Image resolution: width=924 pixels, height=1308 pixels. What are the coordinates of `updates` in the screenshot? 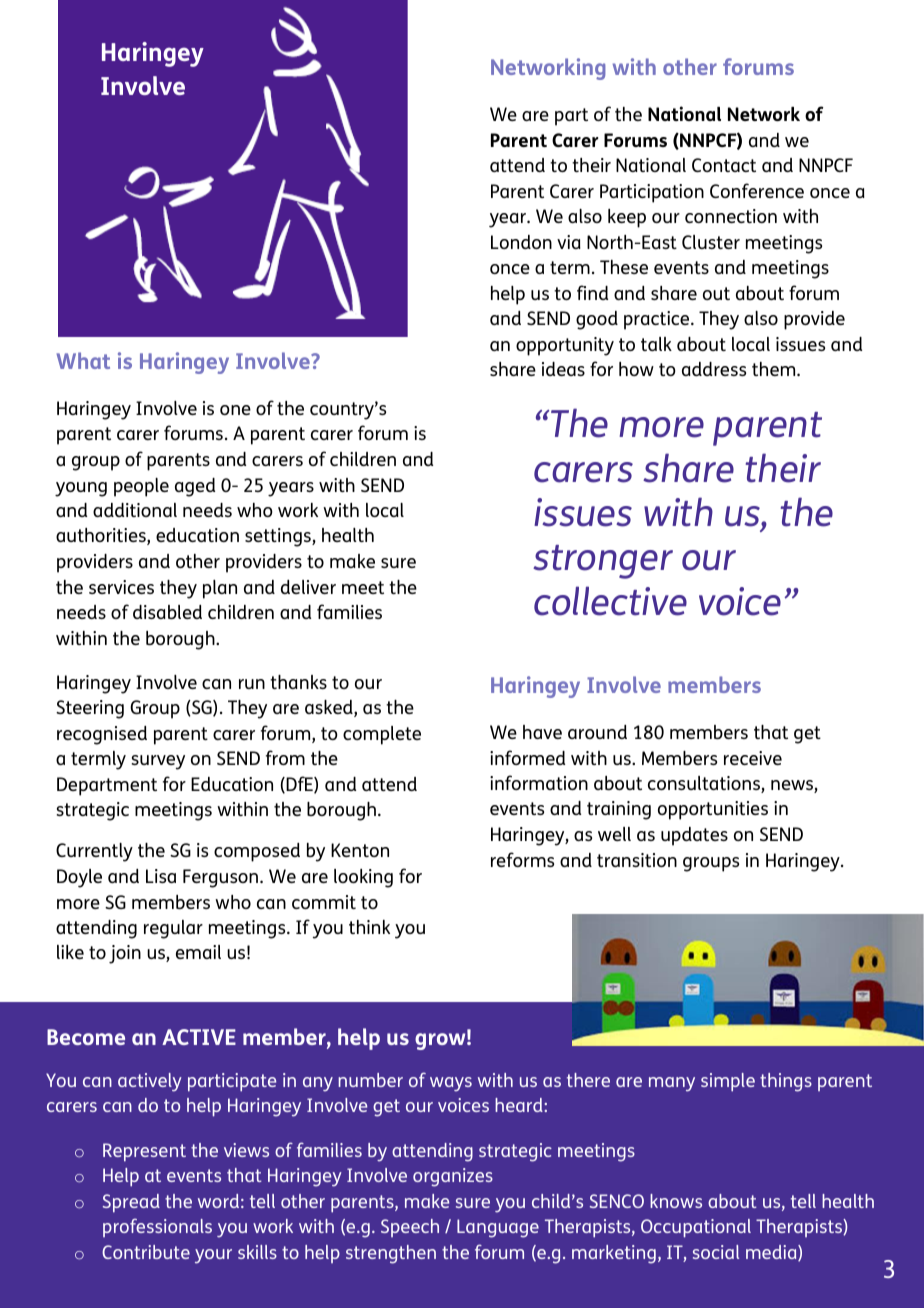 It's located at (694, 836).
